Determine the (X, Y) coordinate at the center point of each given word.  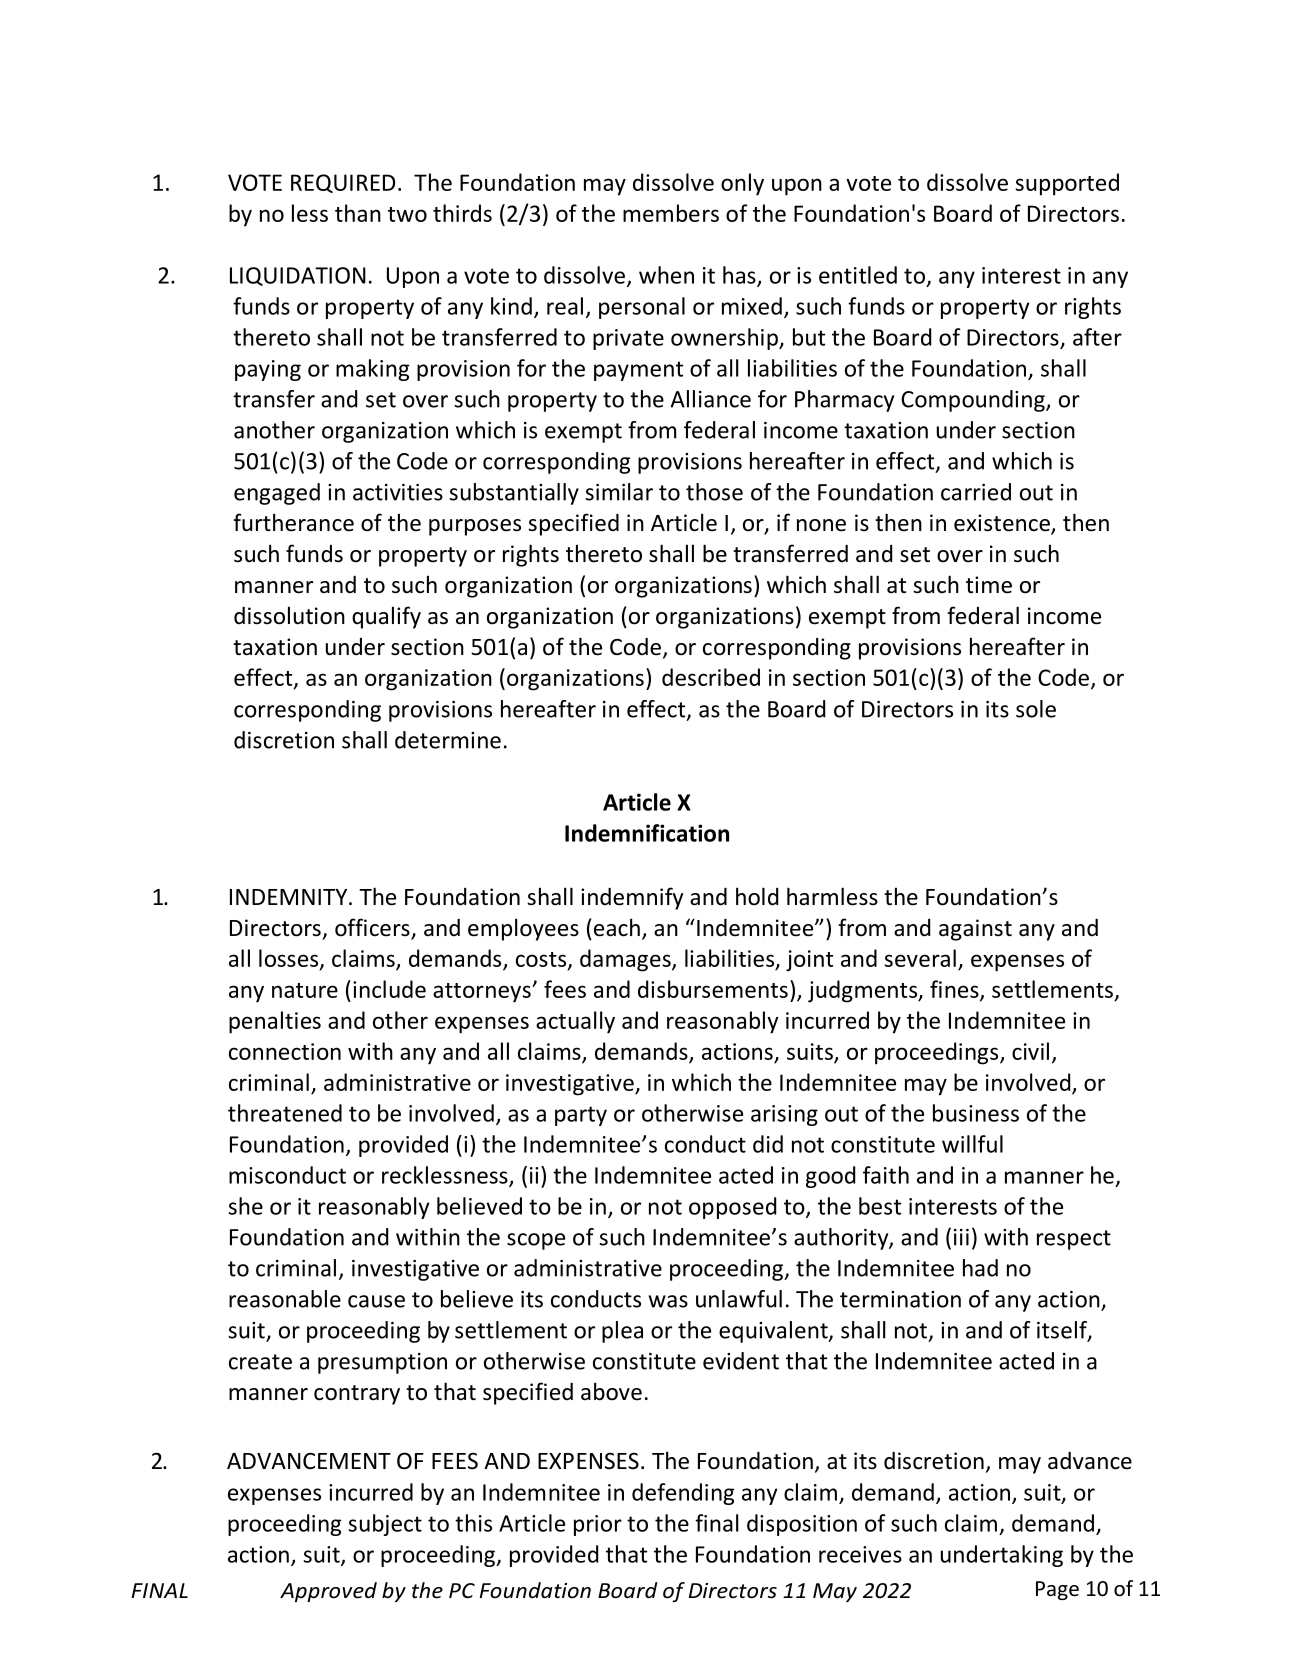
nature (305, 990)
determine (448, 740)
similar (619, 492)
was (668, 1301)
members (671, 213)
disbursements (713, 989)
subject (385, 1525)
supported (1067, 184)
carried (976, 492)
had (980, 1268)
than (358, 213)
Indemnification (647, 833)
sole (1036, 709)
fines (955, 990)
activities (398, 492)
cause (376, 1301)
